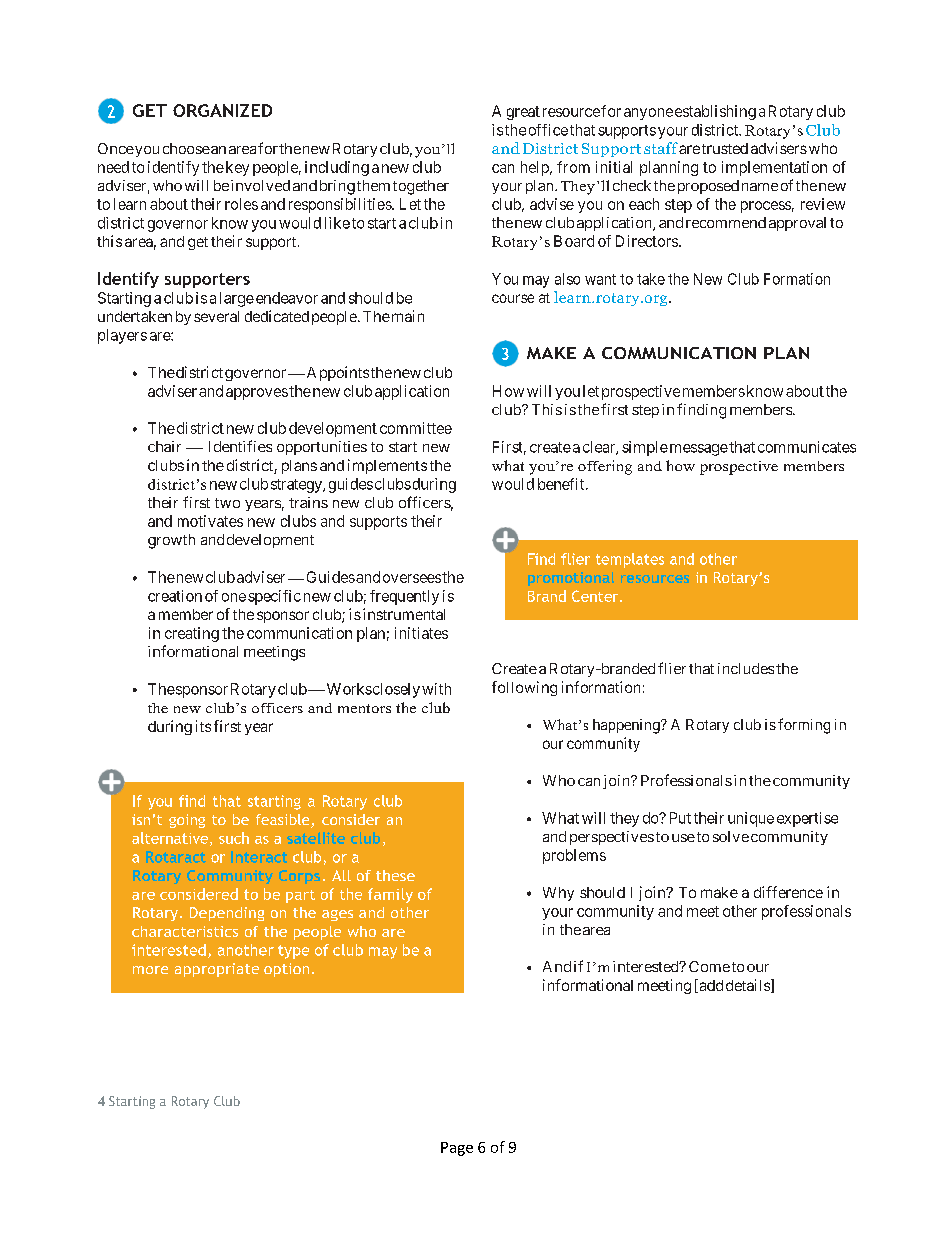  Describe the element at coordinates (187, 821) in the screenshot. I see `going` at that location.
